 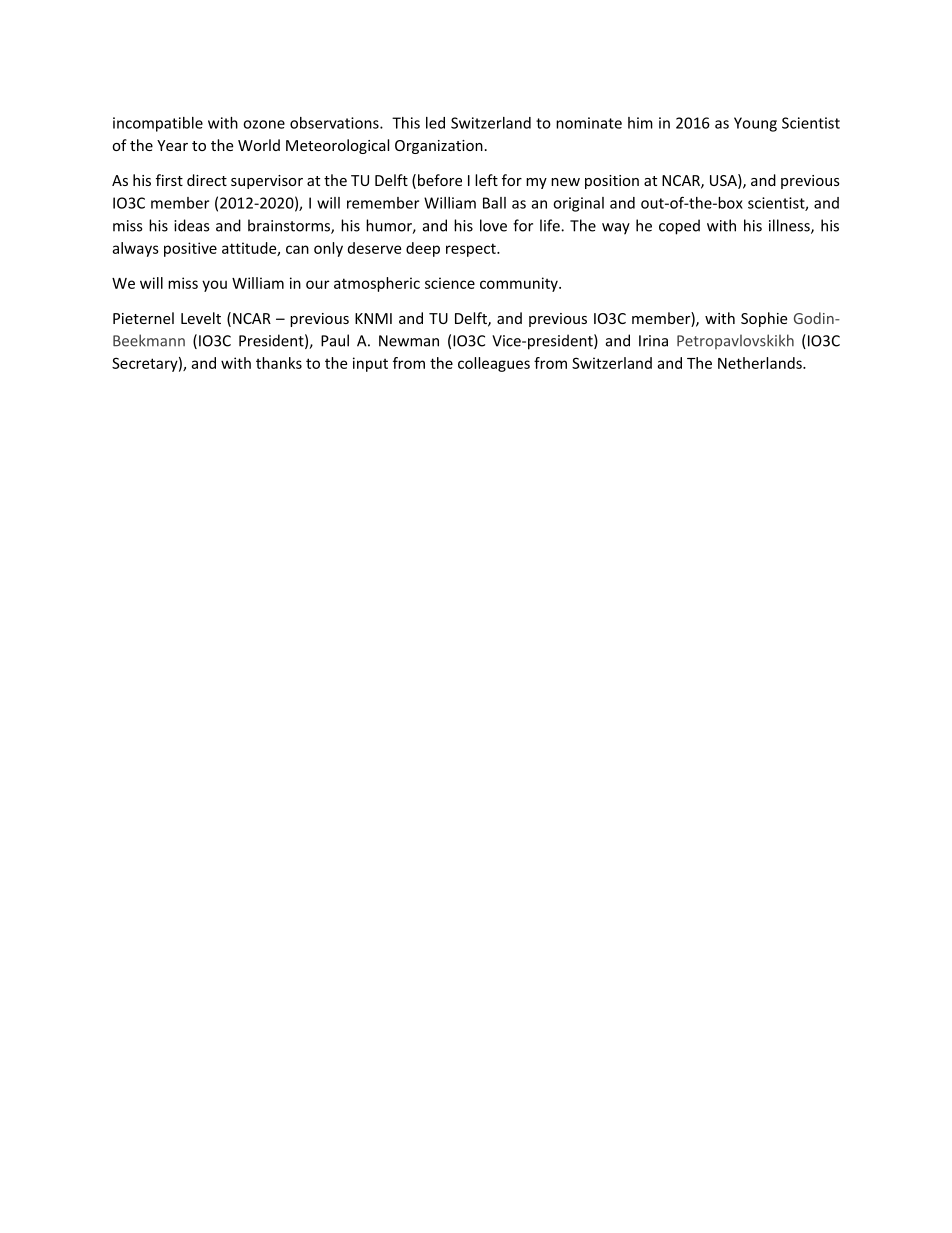 What do you see at coordinates (494, 203) in the document?
I see `Ball` at bounding box center [494, 203].
